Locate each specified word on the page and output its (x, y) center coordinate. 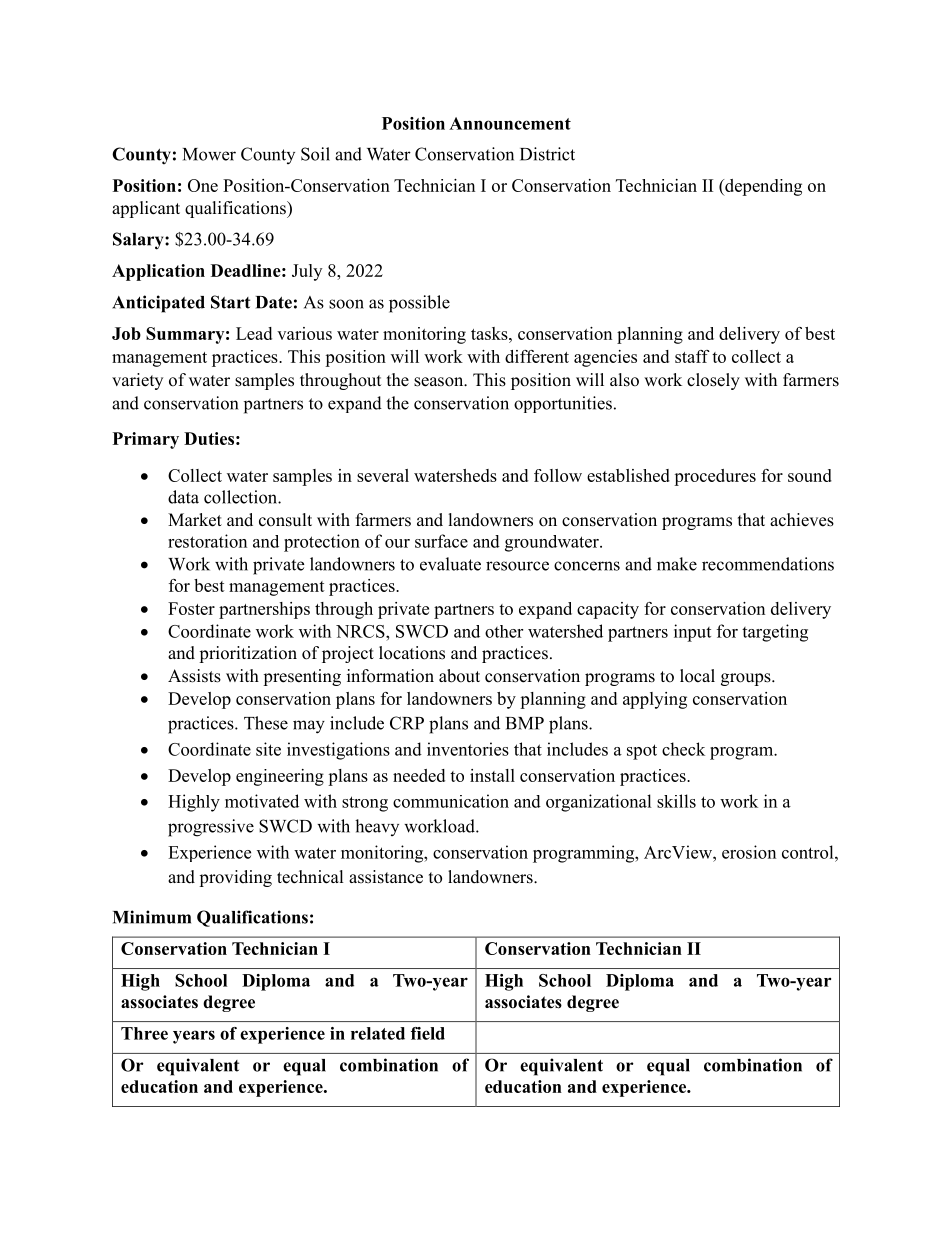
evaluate (450, 564)
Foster (191, 608)
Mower (209, 154)
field (428, 1033)
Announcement (510, 123)
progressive (211, 828)
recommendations (768, 564)
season (440, 382)
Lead (254, 333)
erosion (749, 852)
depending (762, 187)
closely (713, 381)
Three (144, 1033)
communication (451, 801)
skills (676, 801)
